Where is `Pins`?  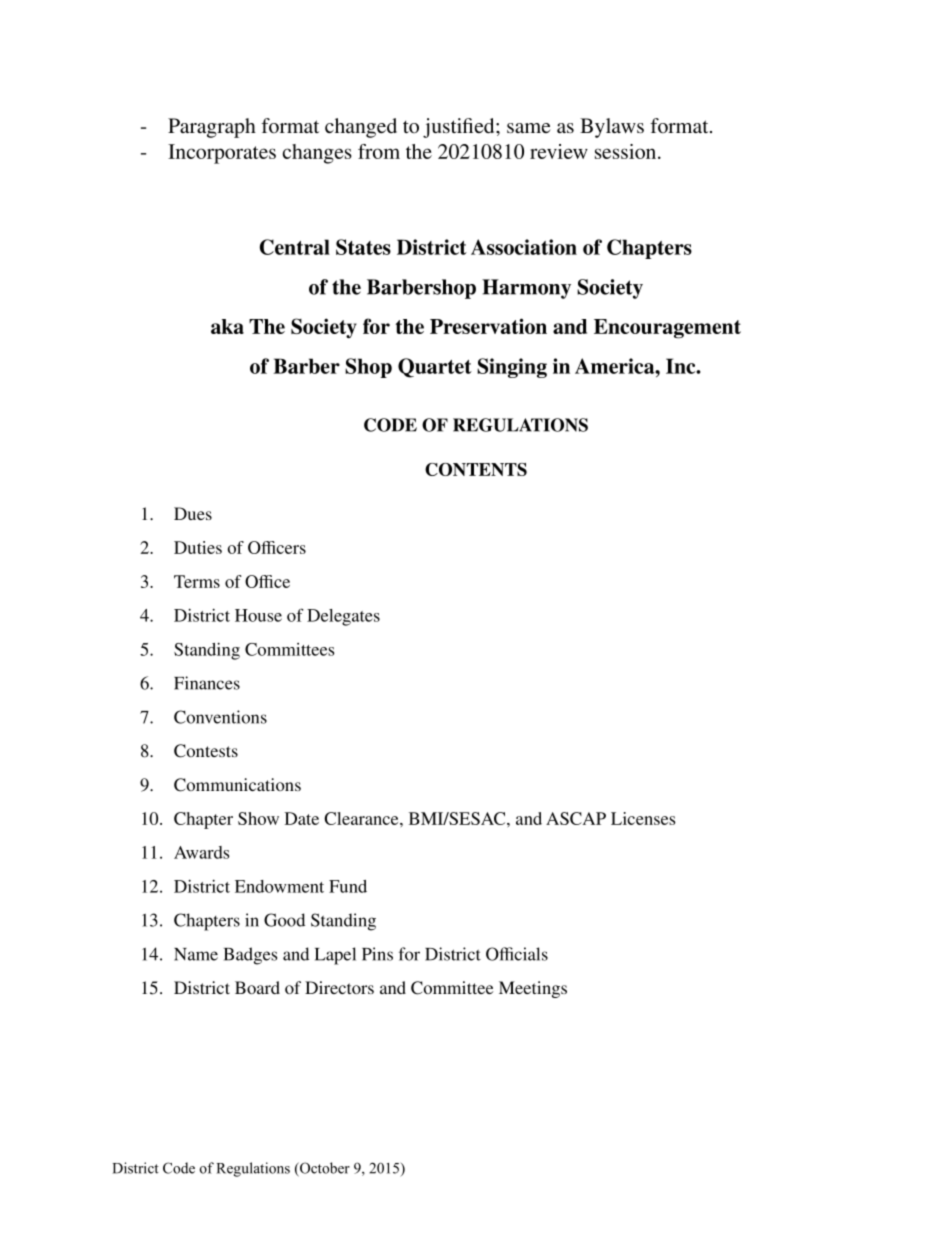 Pins is located at coordinates (377, 954).
